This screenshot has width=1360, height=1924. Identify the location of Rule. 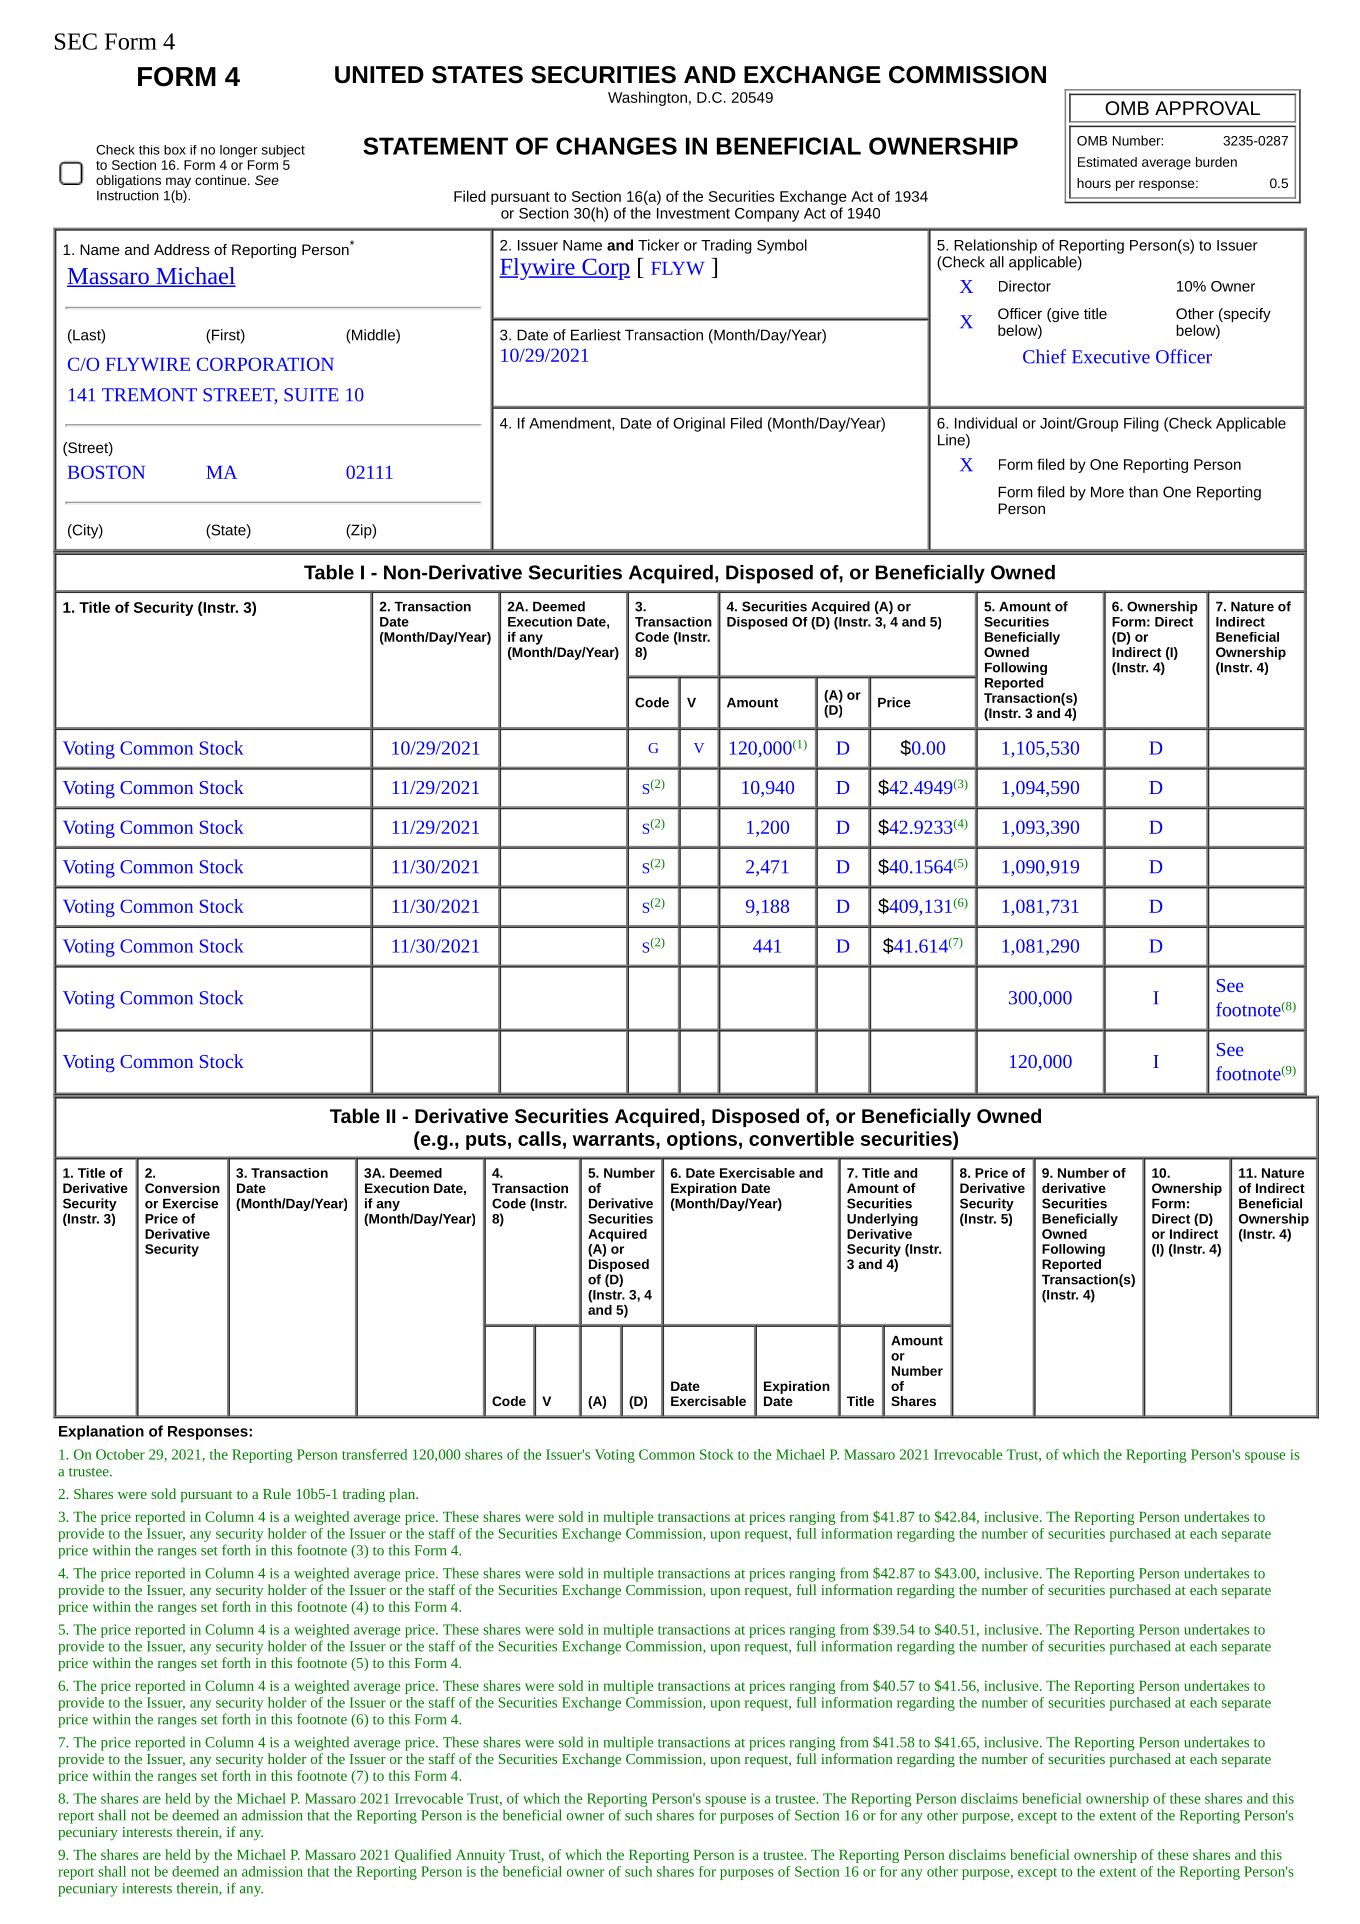
(277, 1493).
